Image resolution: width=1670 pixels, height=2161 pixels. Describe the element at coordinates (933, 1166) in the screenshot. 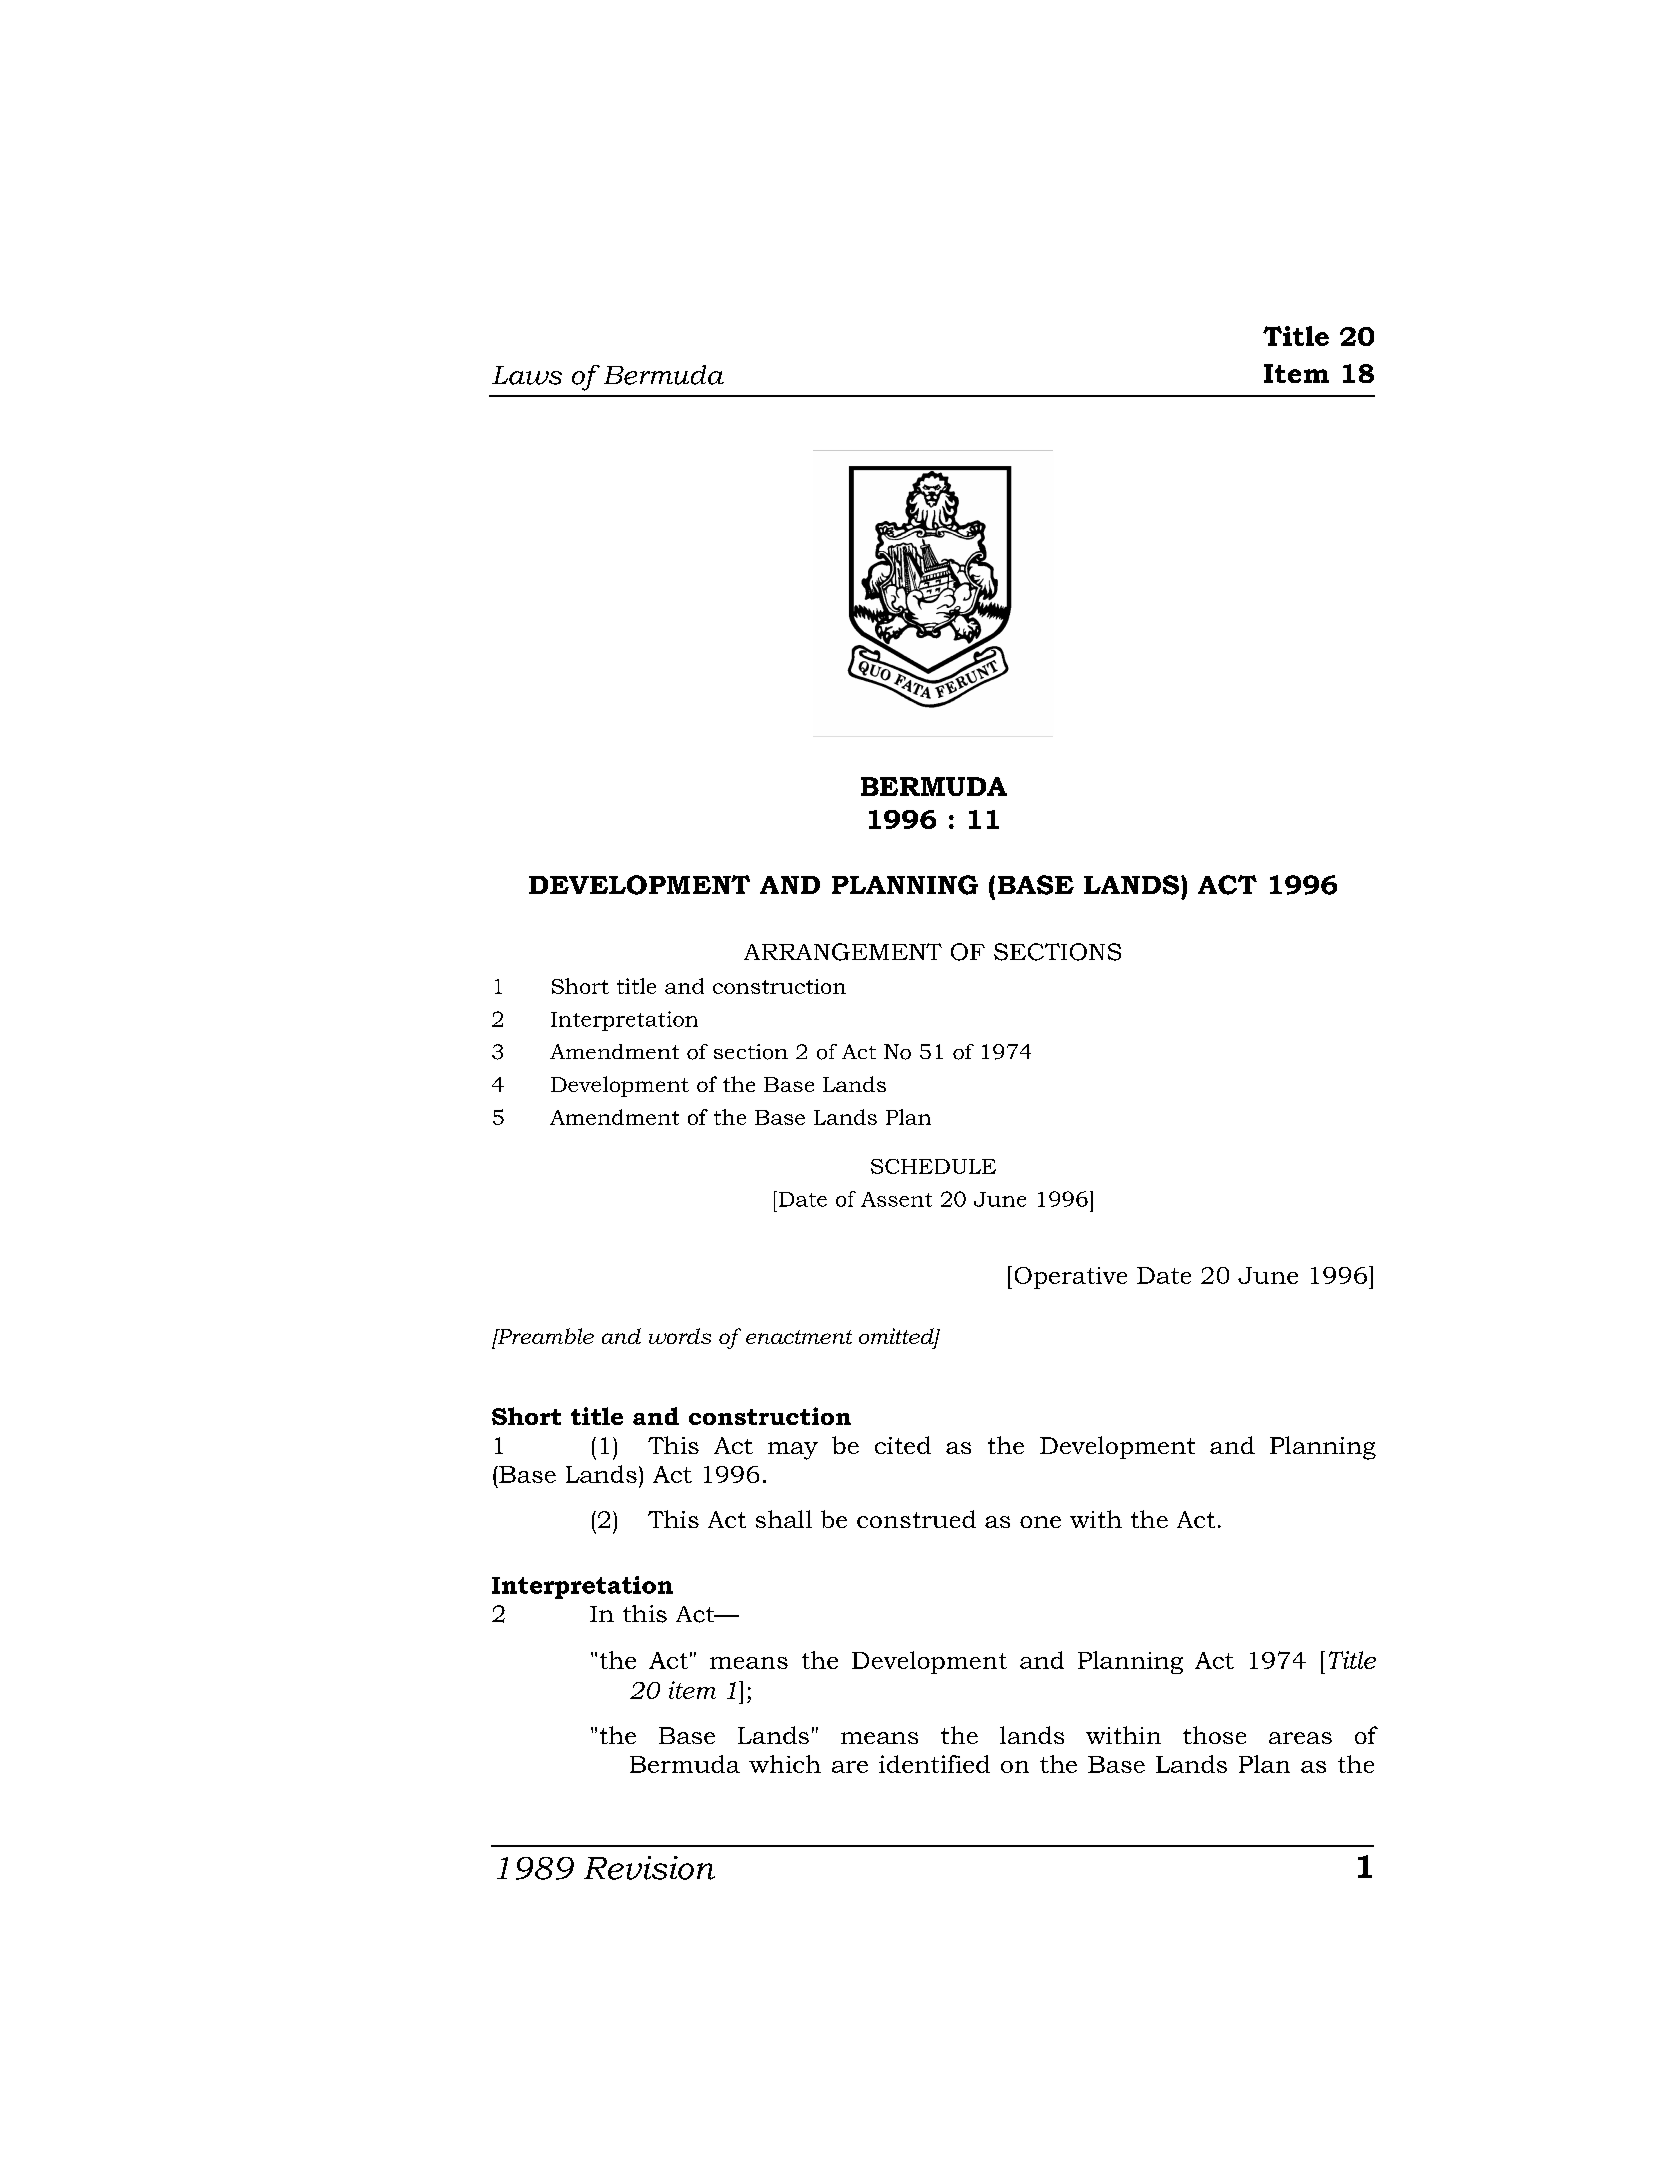

I see `SCHEDULE` at that location.
